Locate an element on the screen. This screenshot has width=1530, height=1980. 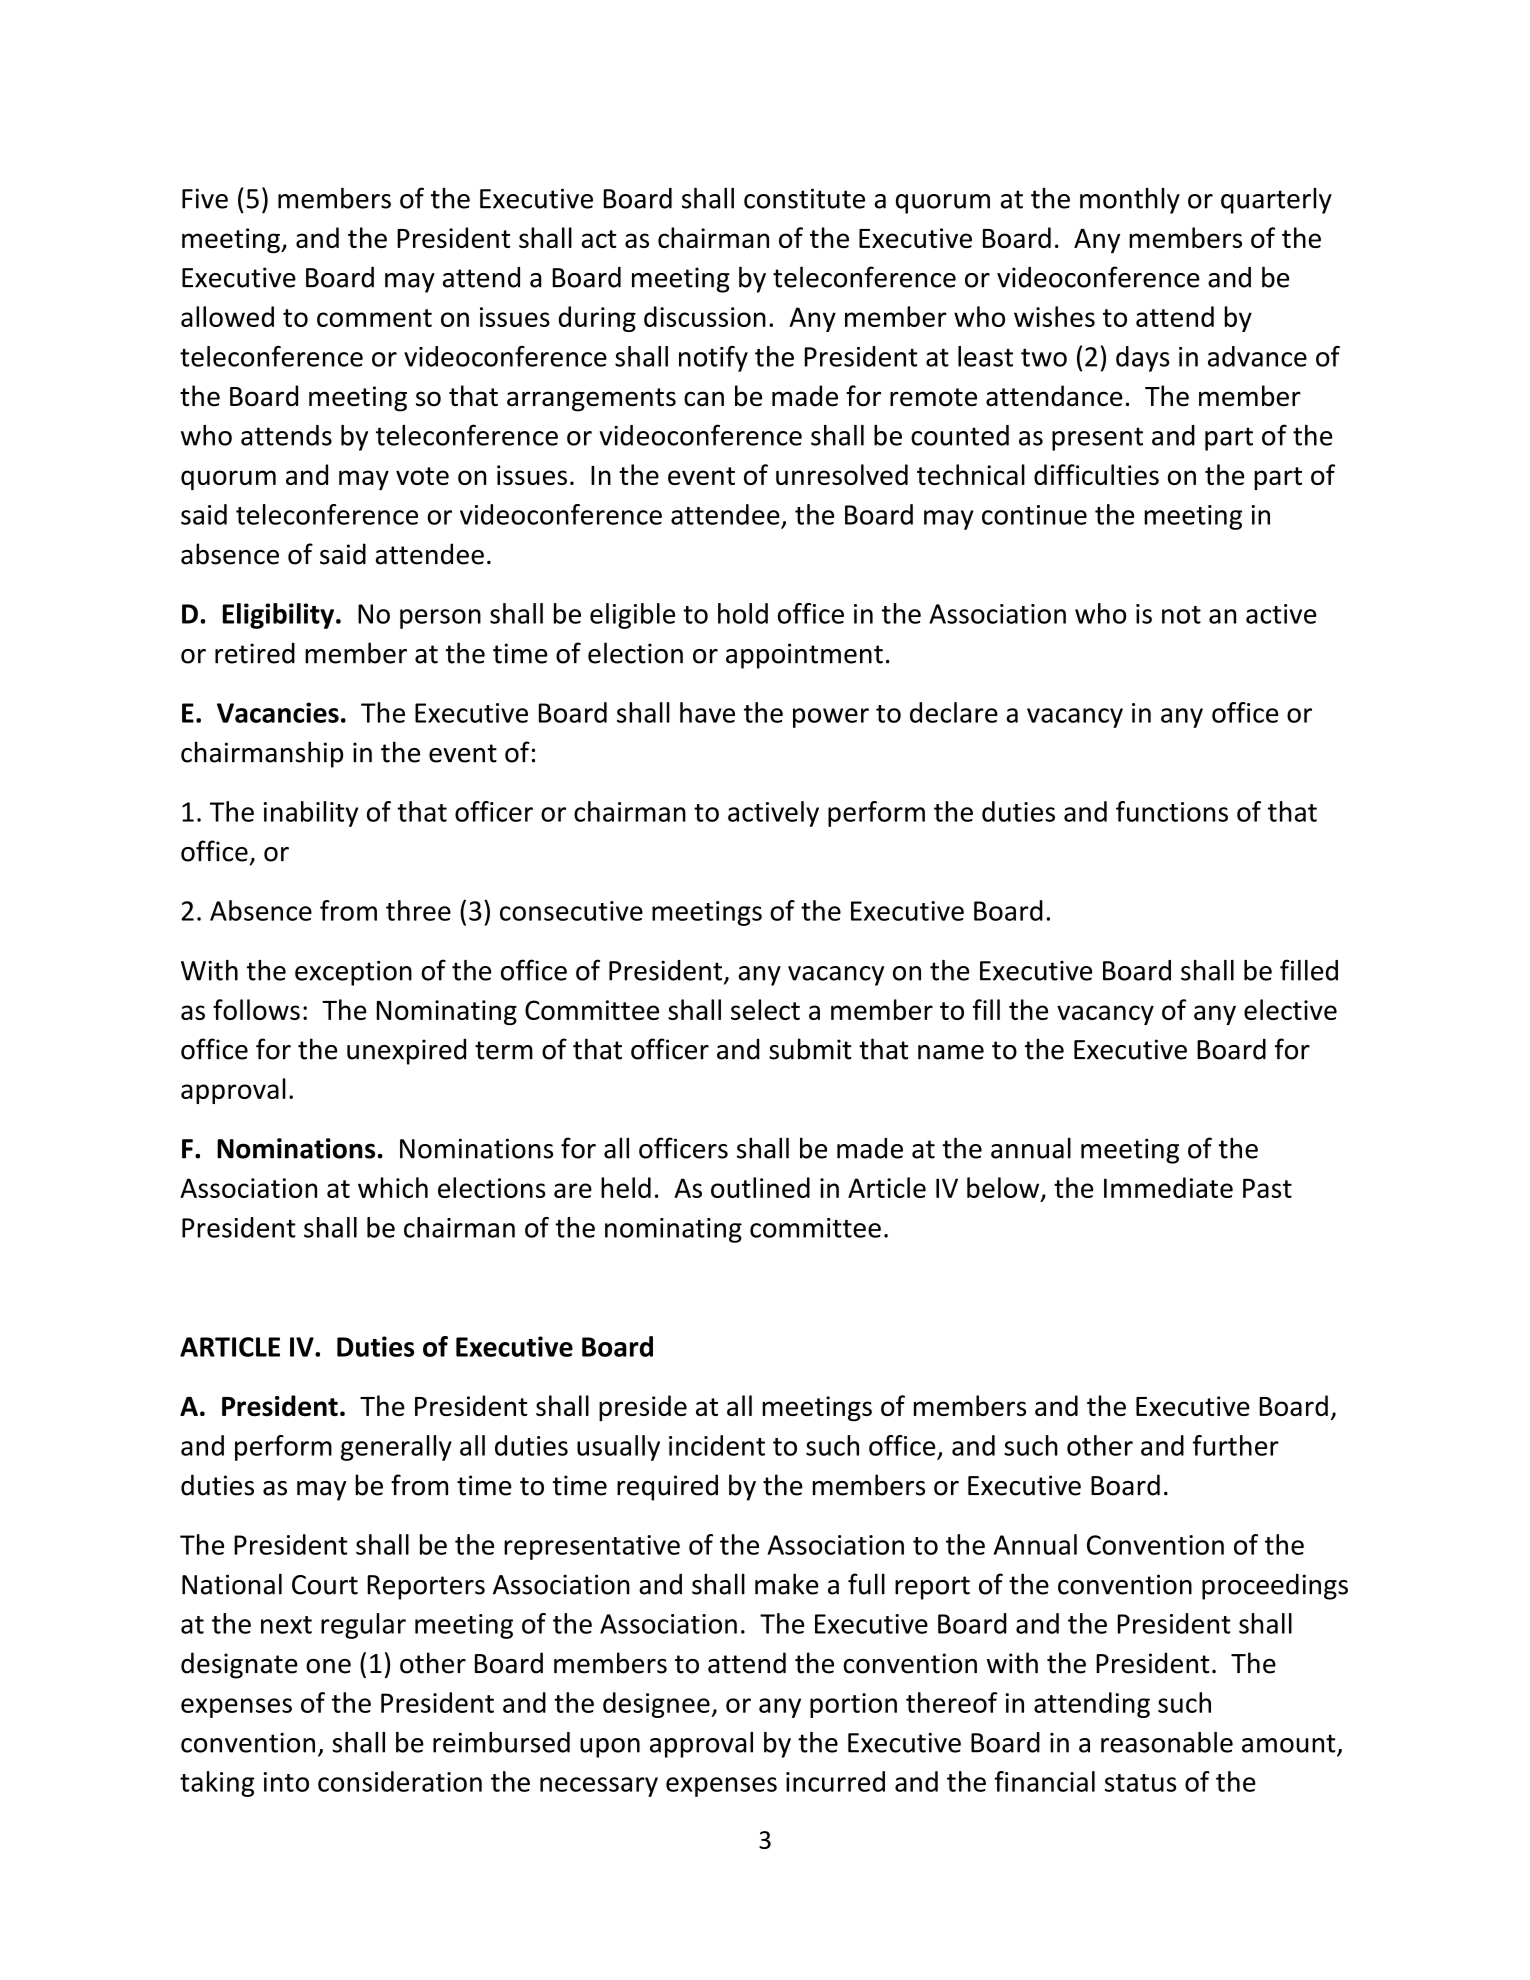
monthly is located at coordinates (1130, 201).
